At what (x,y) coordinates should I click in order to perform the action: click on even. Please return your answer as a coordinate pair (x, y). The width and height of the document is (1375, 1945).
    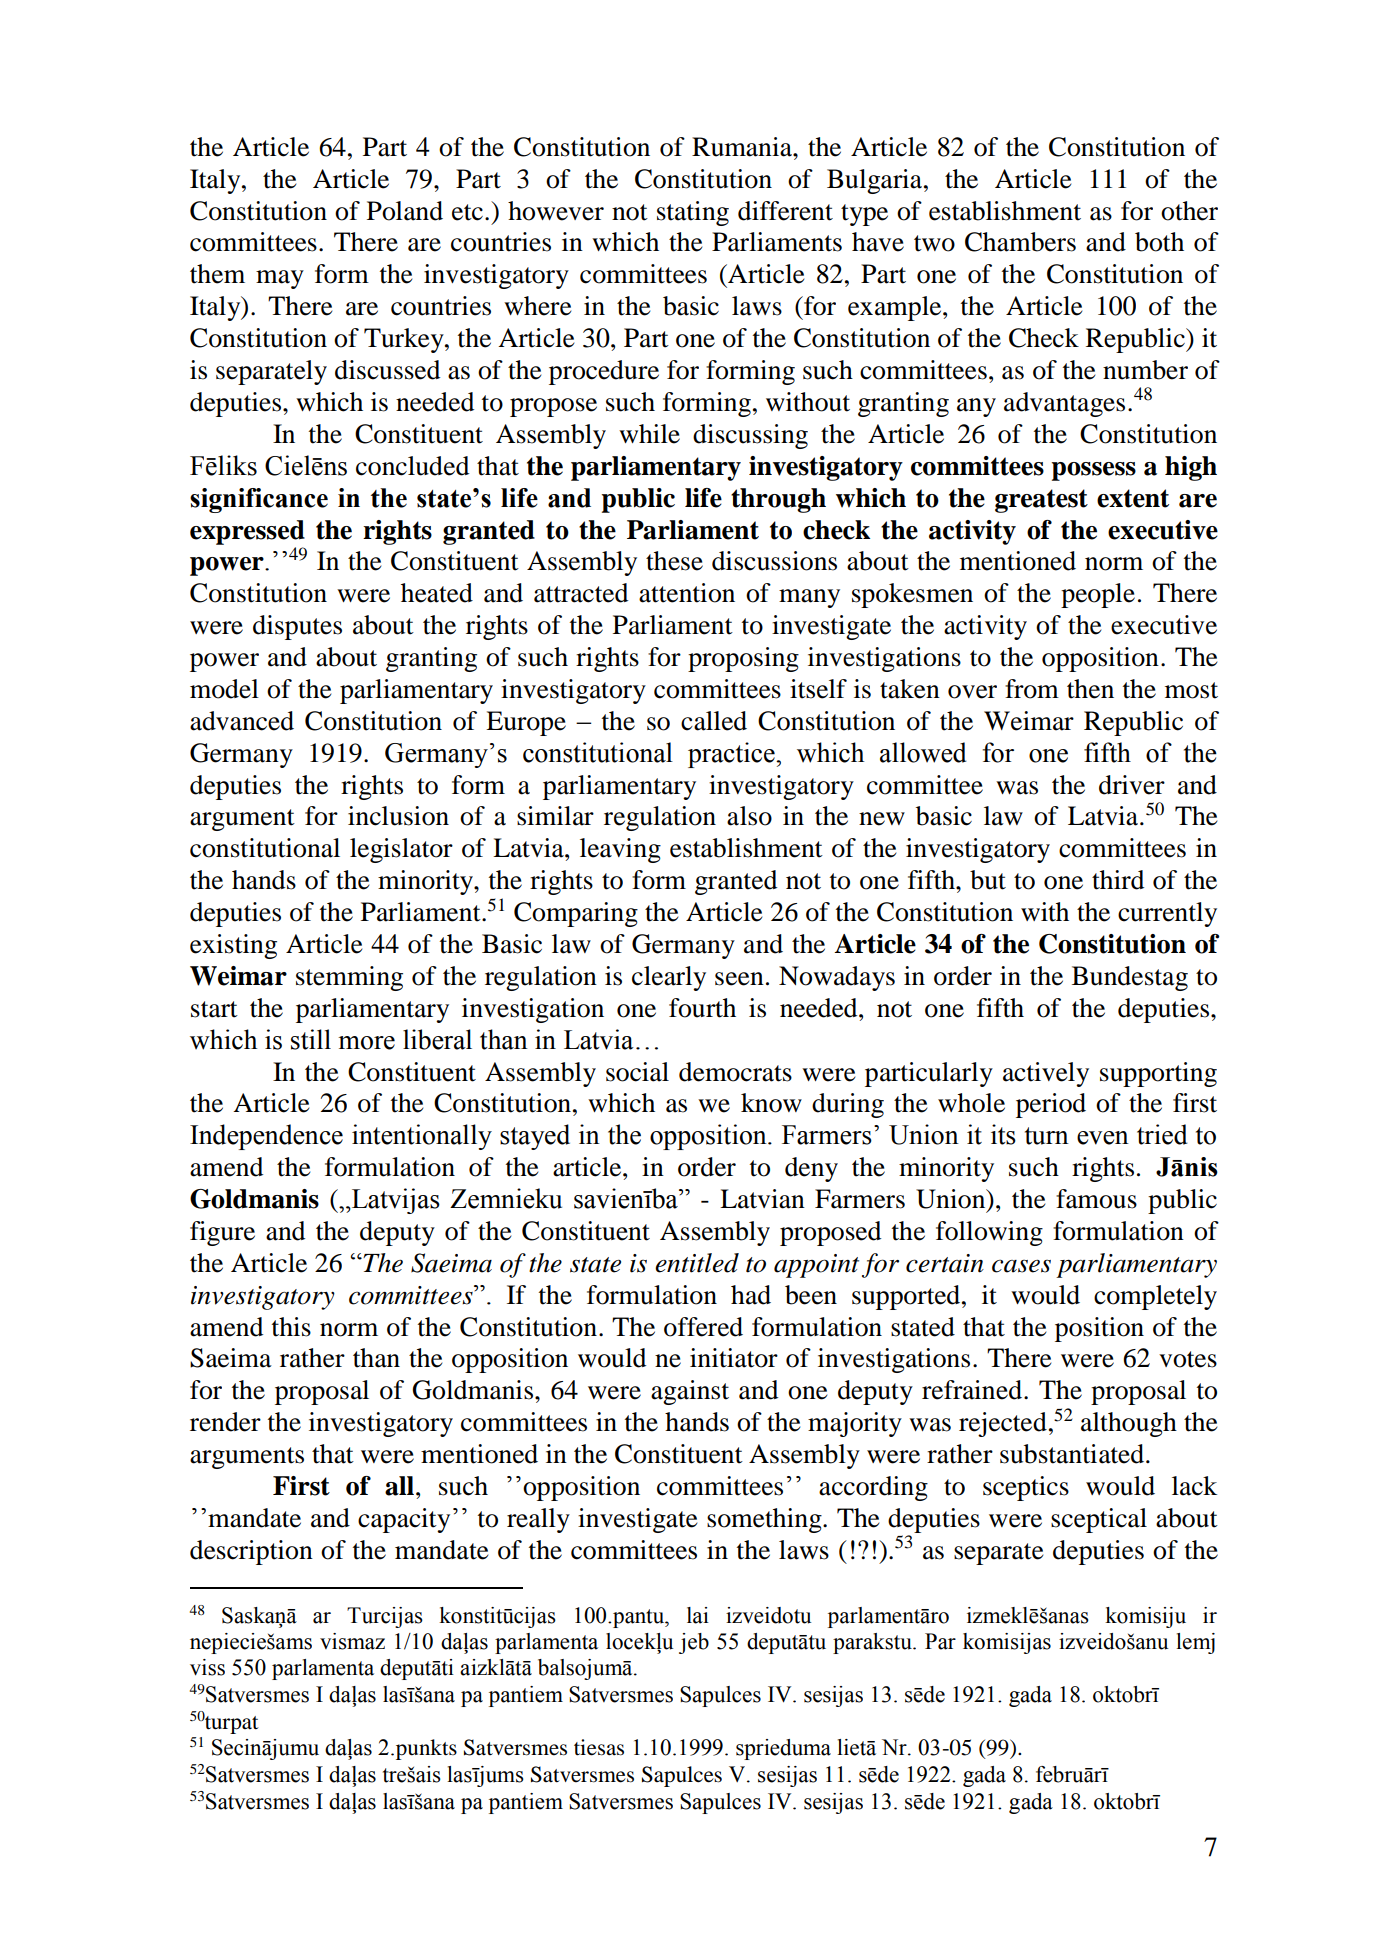
    Looking at the image, I should click on (1103, 1138).
